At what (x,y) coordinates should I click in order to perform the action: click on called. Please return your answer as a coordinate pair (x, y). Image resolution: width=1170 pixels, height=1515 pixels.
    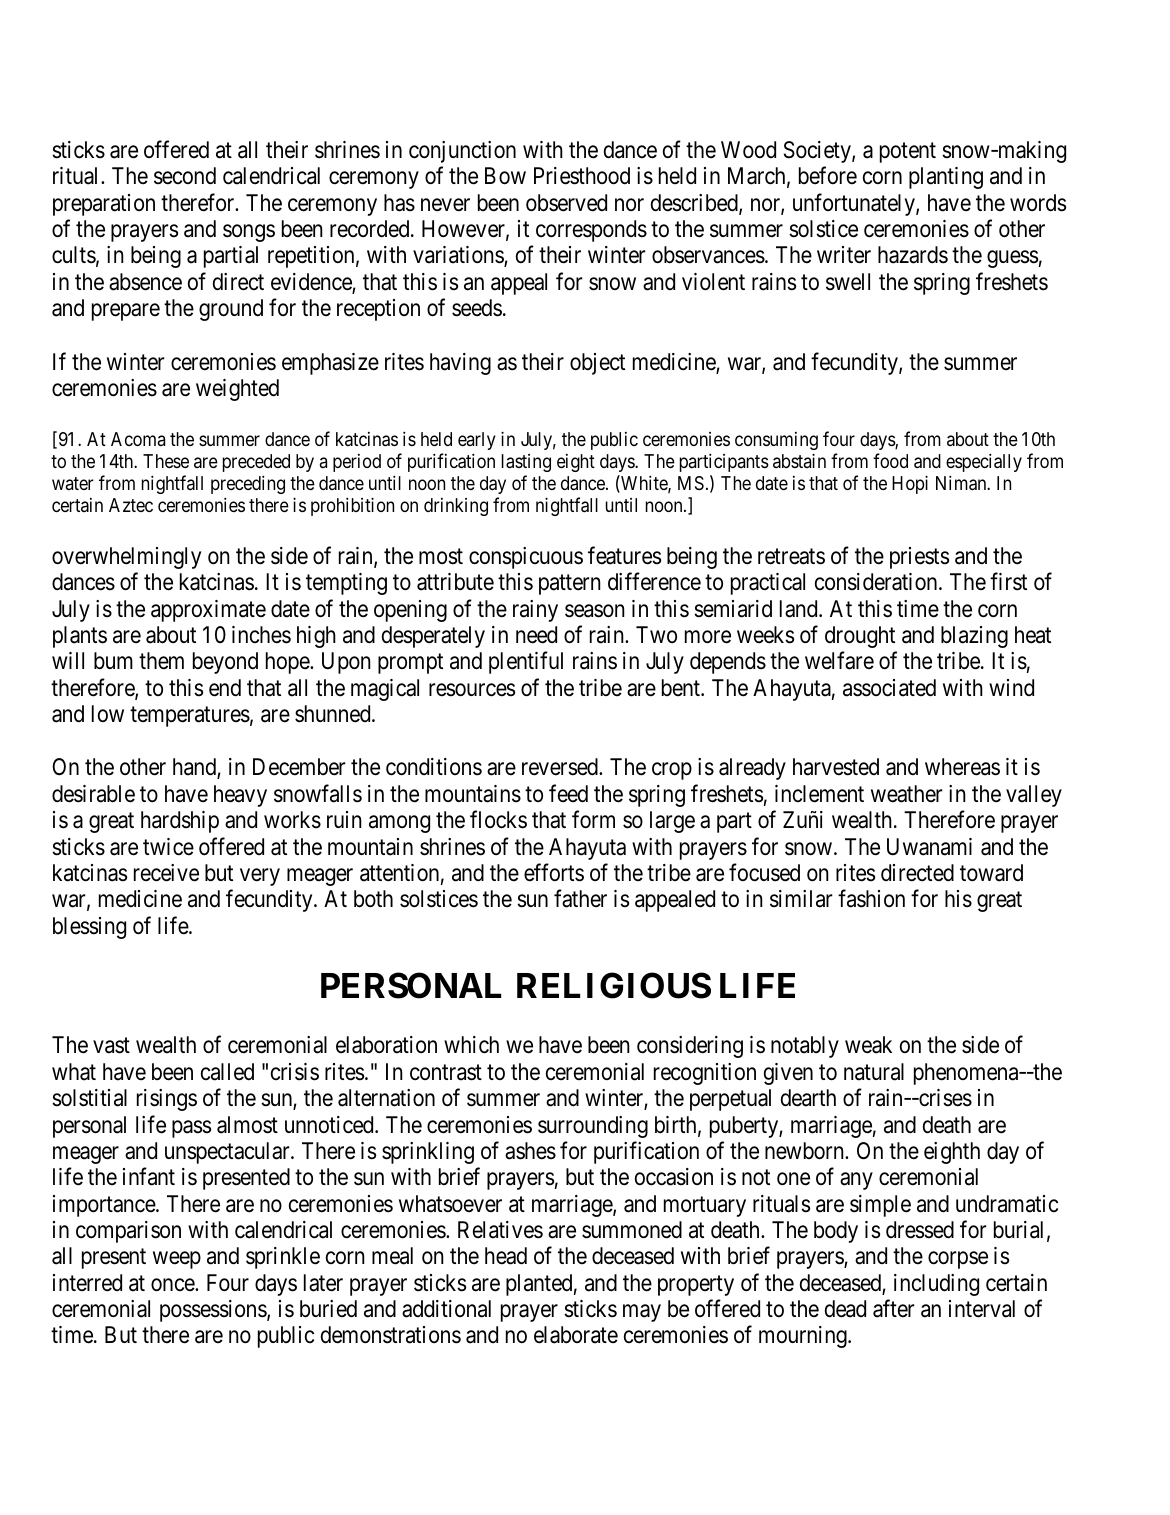
    Looking at the image, I should click on (227, 1072).
